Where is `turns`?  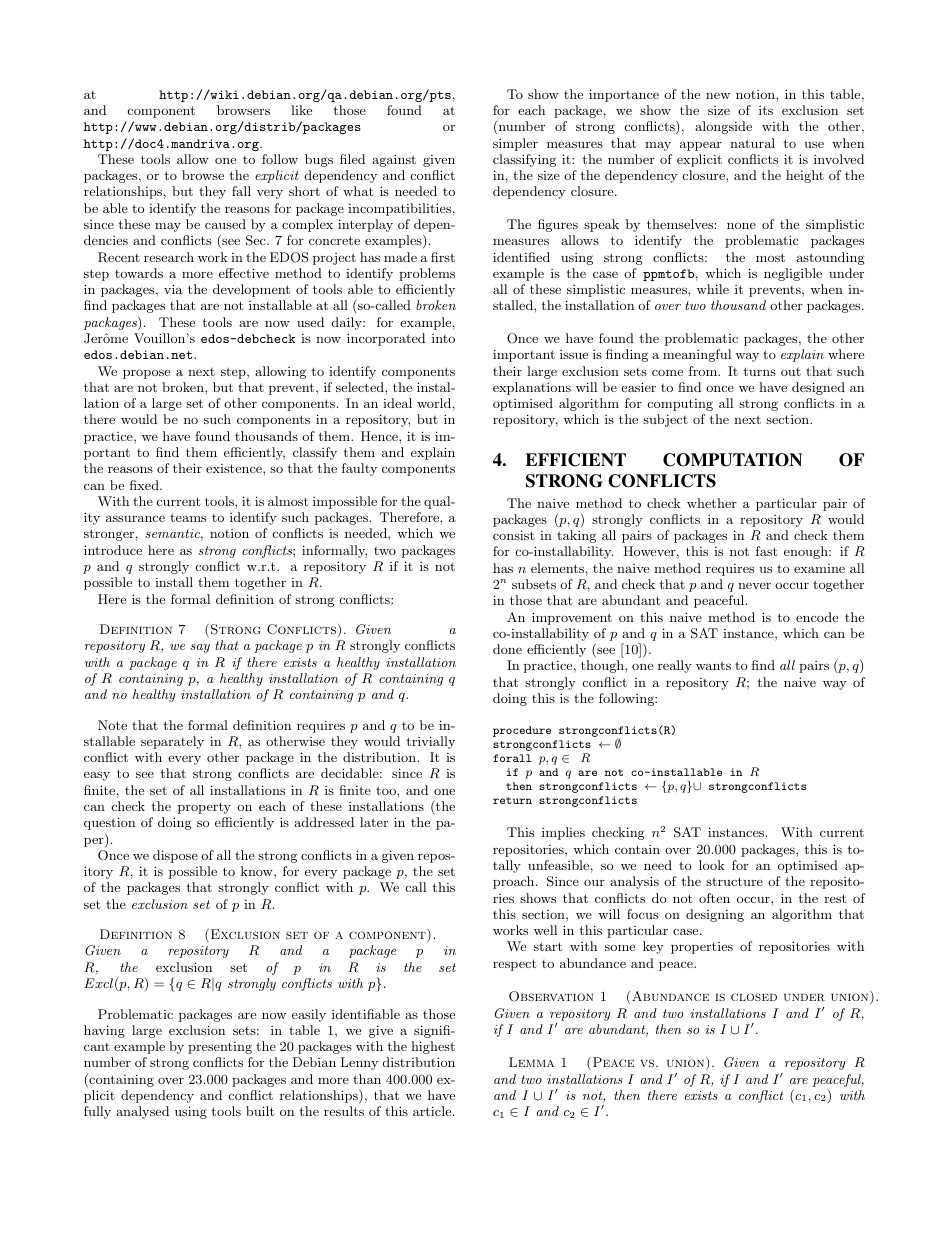
turns is located at coordinates (759, 371).
